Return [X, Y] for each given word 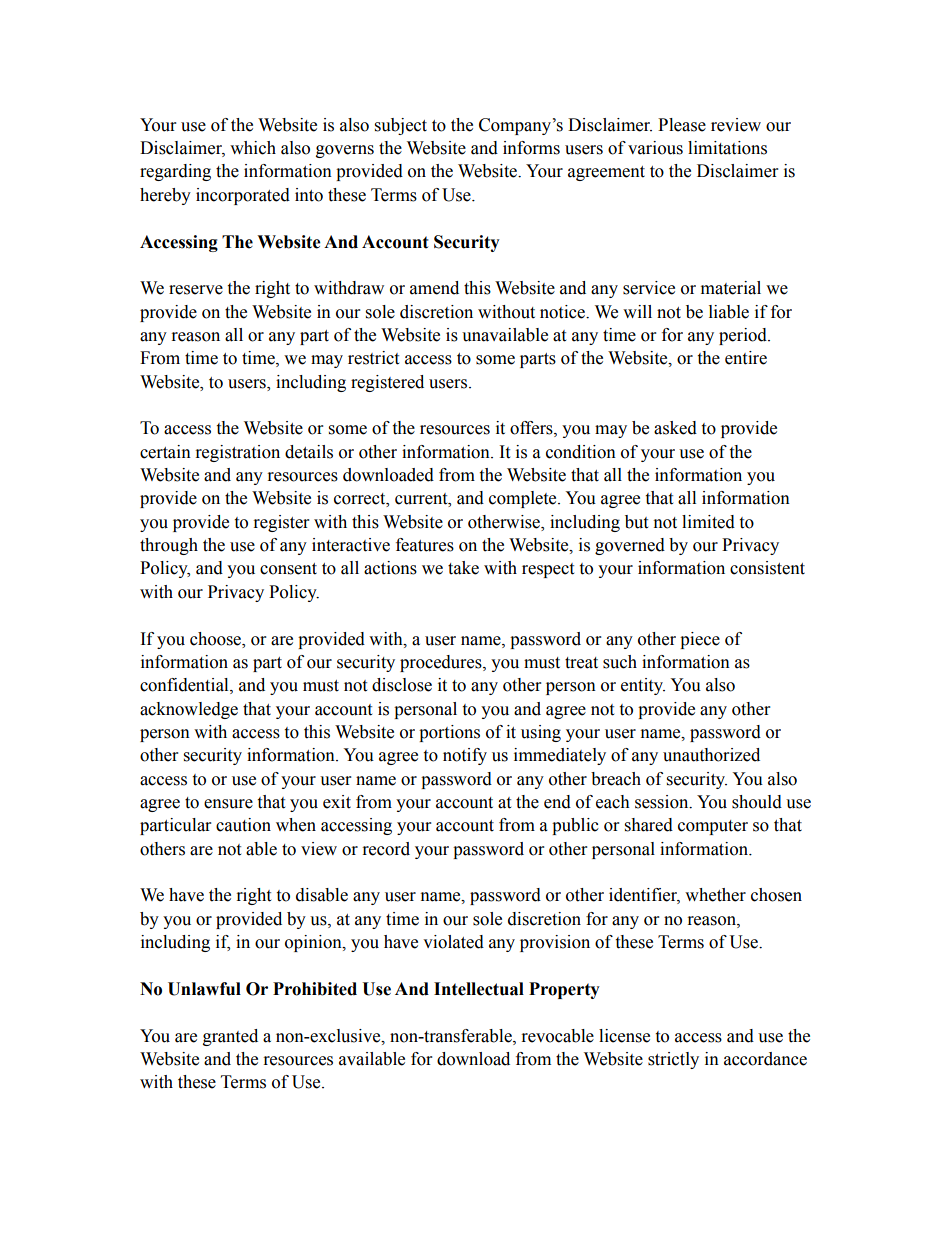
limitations [727, 148]
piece [700, 640]
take [463, 568]
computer [713, 827]
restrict [373, 358]
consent [288, 569]
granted [230, 1037]
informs [531, 148]
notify [465, 756]
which [253, 148]
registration [238, 453]
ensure [228, 804]
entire [746, 358]
